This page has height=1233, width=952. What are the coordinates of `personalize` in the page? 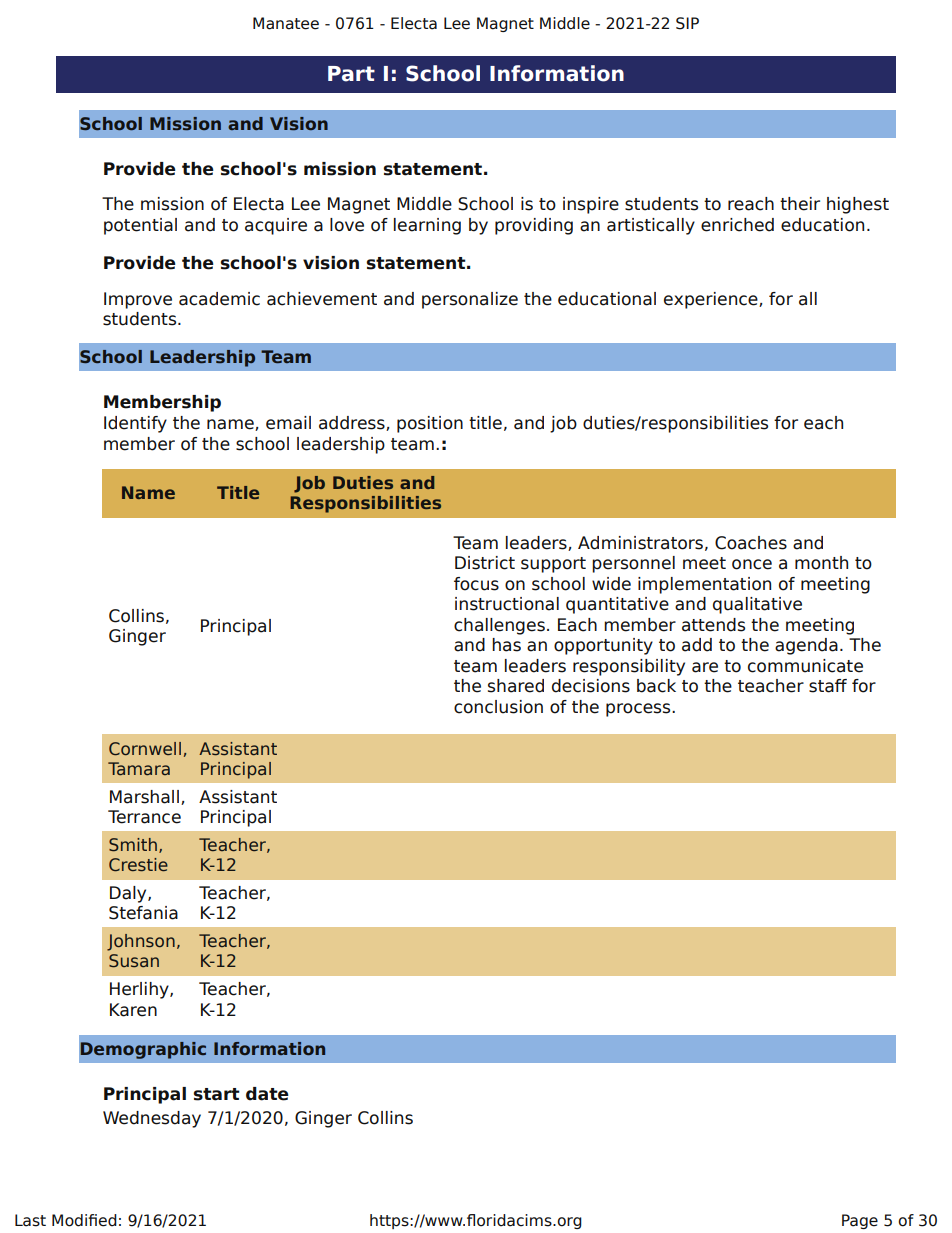 It's located at (470, 300).
